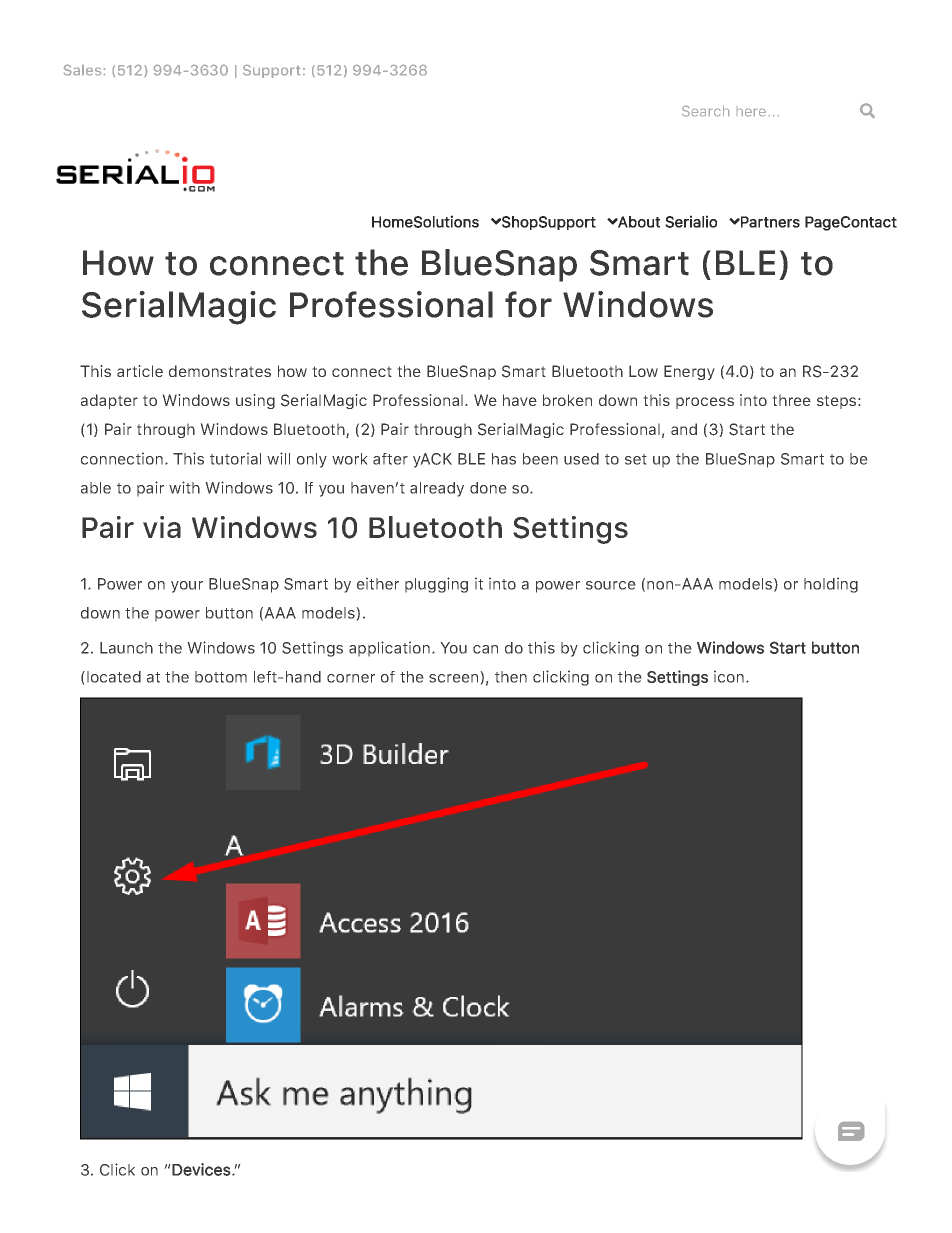  I want to click on your, so click(187, 587).
